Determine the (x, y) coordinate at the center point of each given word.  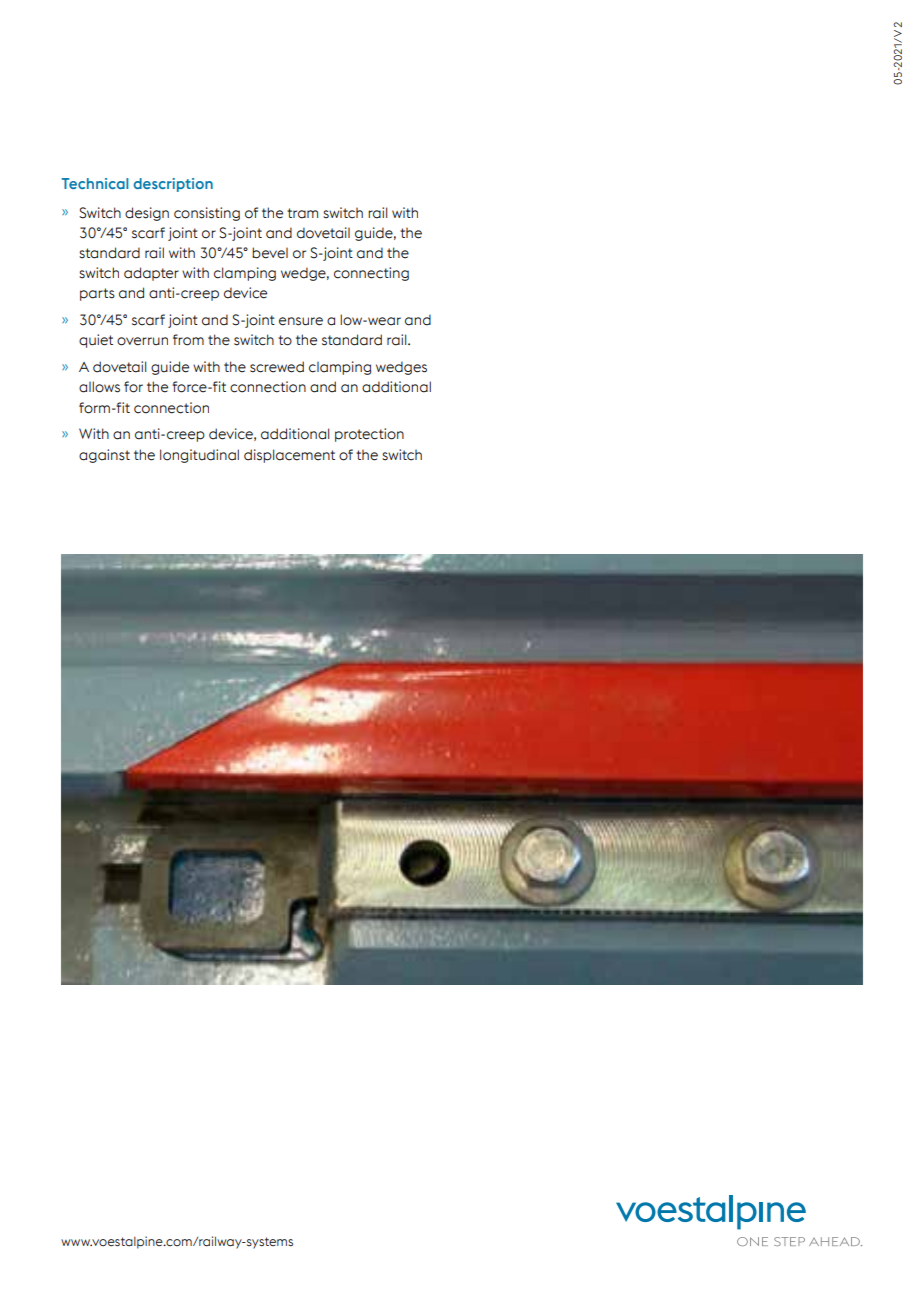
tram (302, 213)
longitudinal (199, 456)
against (104, 456)
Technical (95, 183)
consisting (207, 214)
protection (369, 435)
